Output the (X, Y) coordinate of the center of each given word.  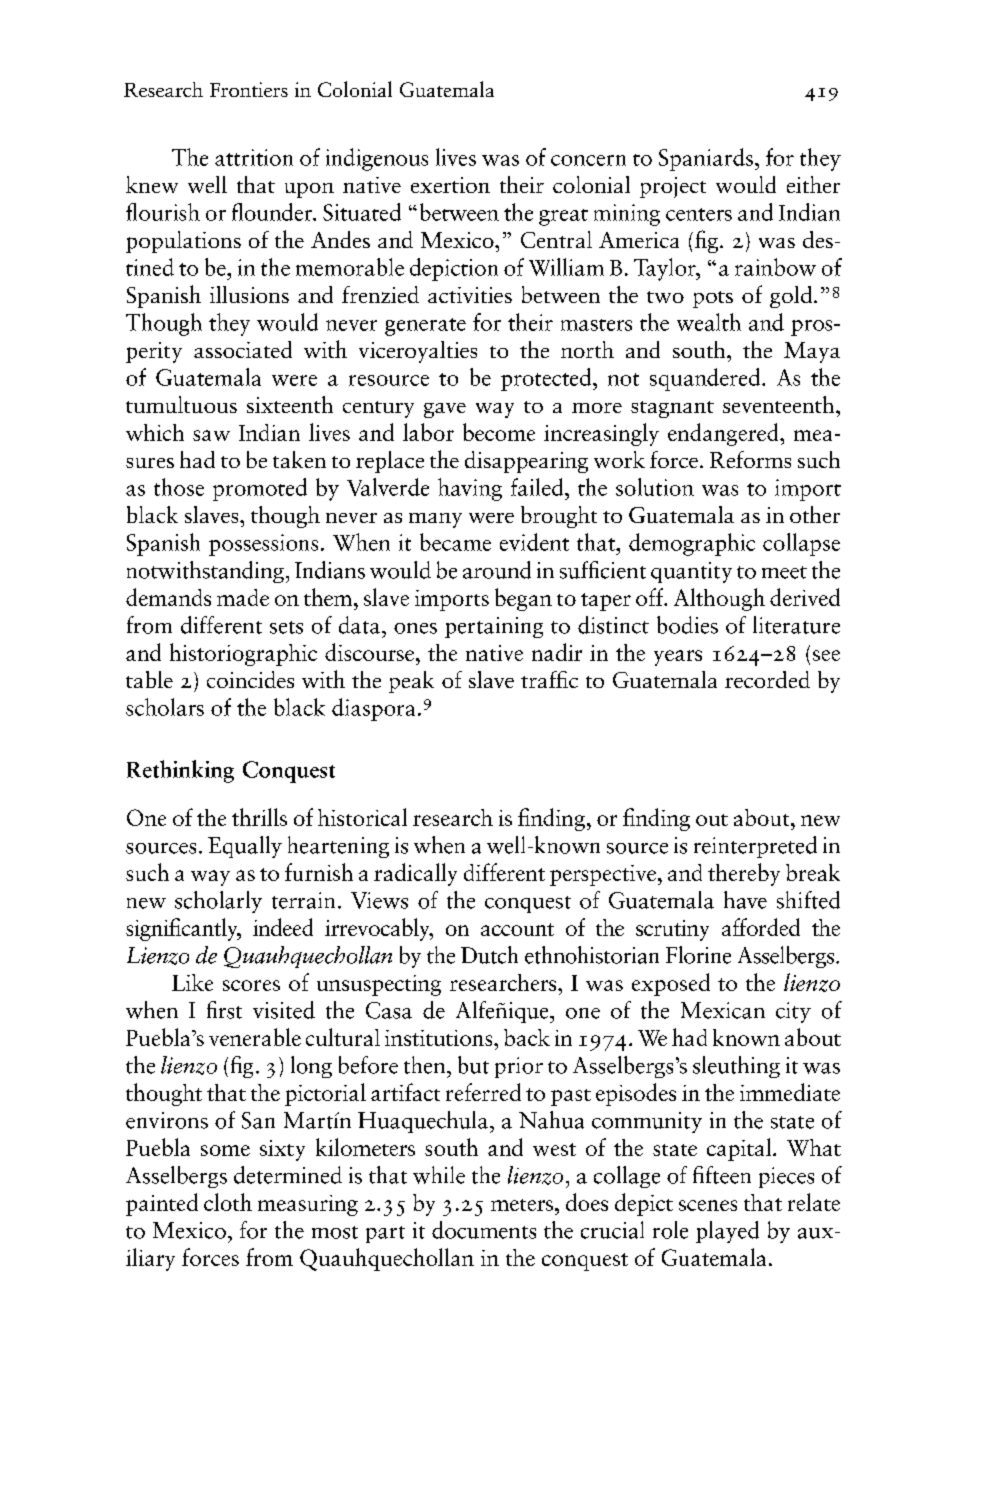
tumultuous (181, 404)
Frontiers (249, 89)
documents (484, 1230)
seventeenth (780, 404)
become (499, 432)
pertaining (494, 627)
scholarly (218, 902)
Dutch (489, 955)
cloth (228, 1202)
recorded (767, 679)
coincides (250, 679)
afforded (761, 927)
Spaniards (706, 159)
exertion (450, 185)
